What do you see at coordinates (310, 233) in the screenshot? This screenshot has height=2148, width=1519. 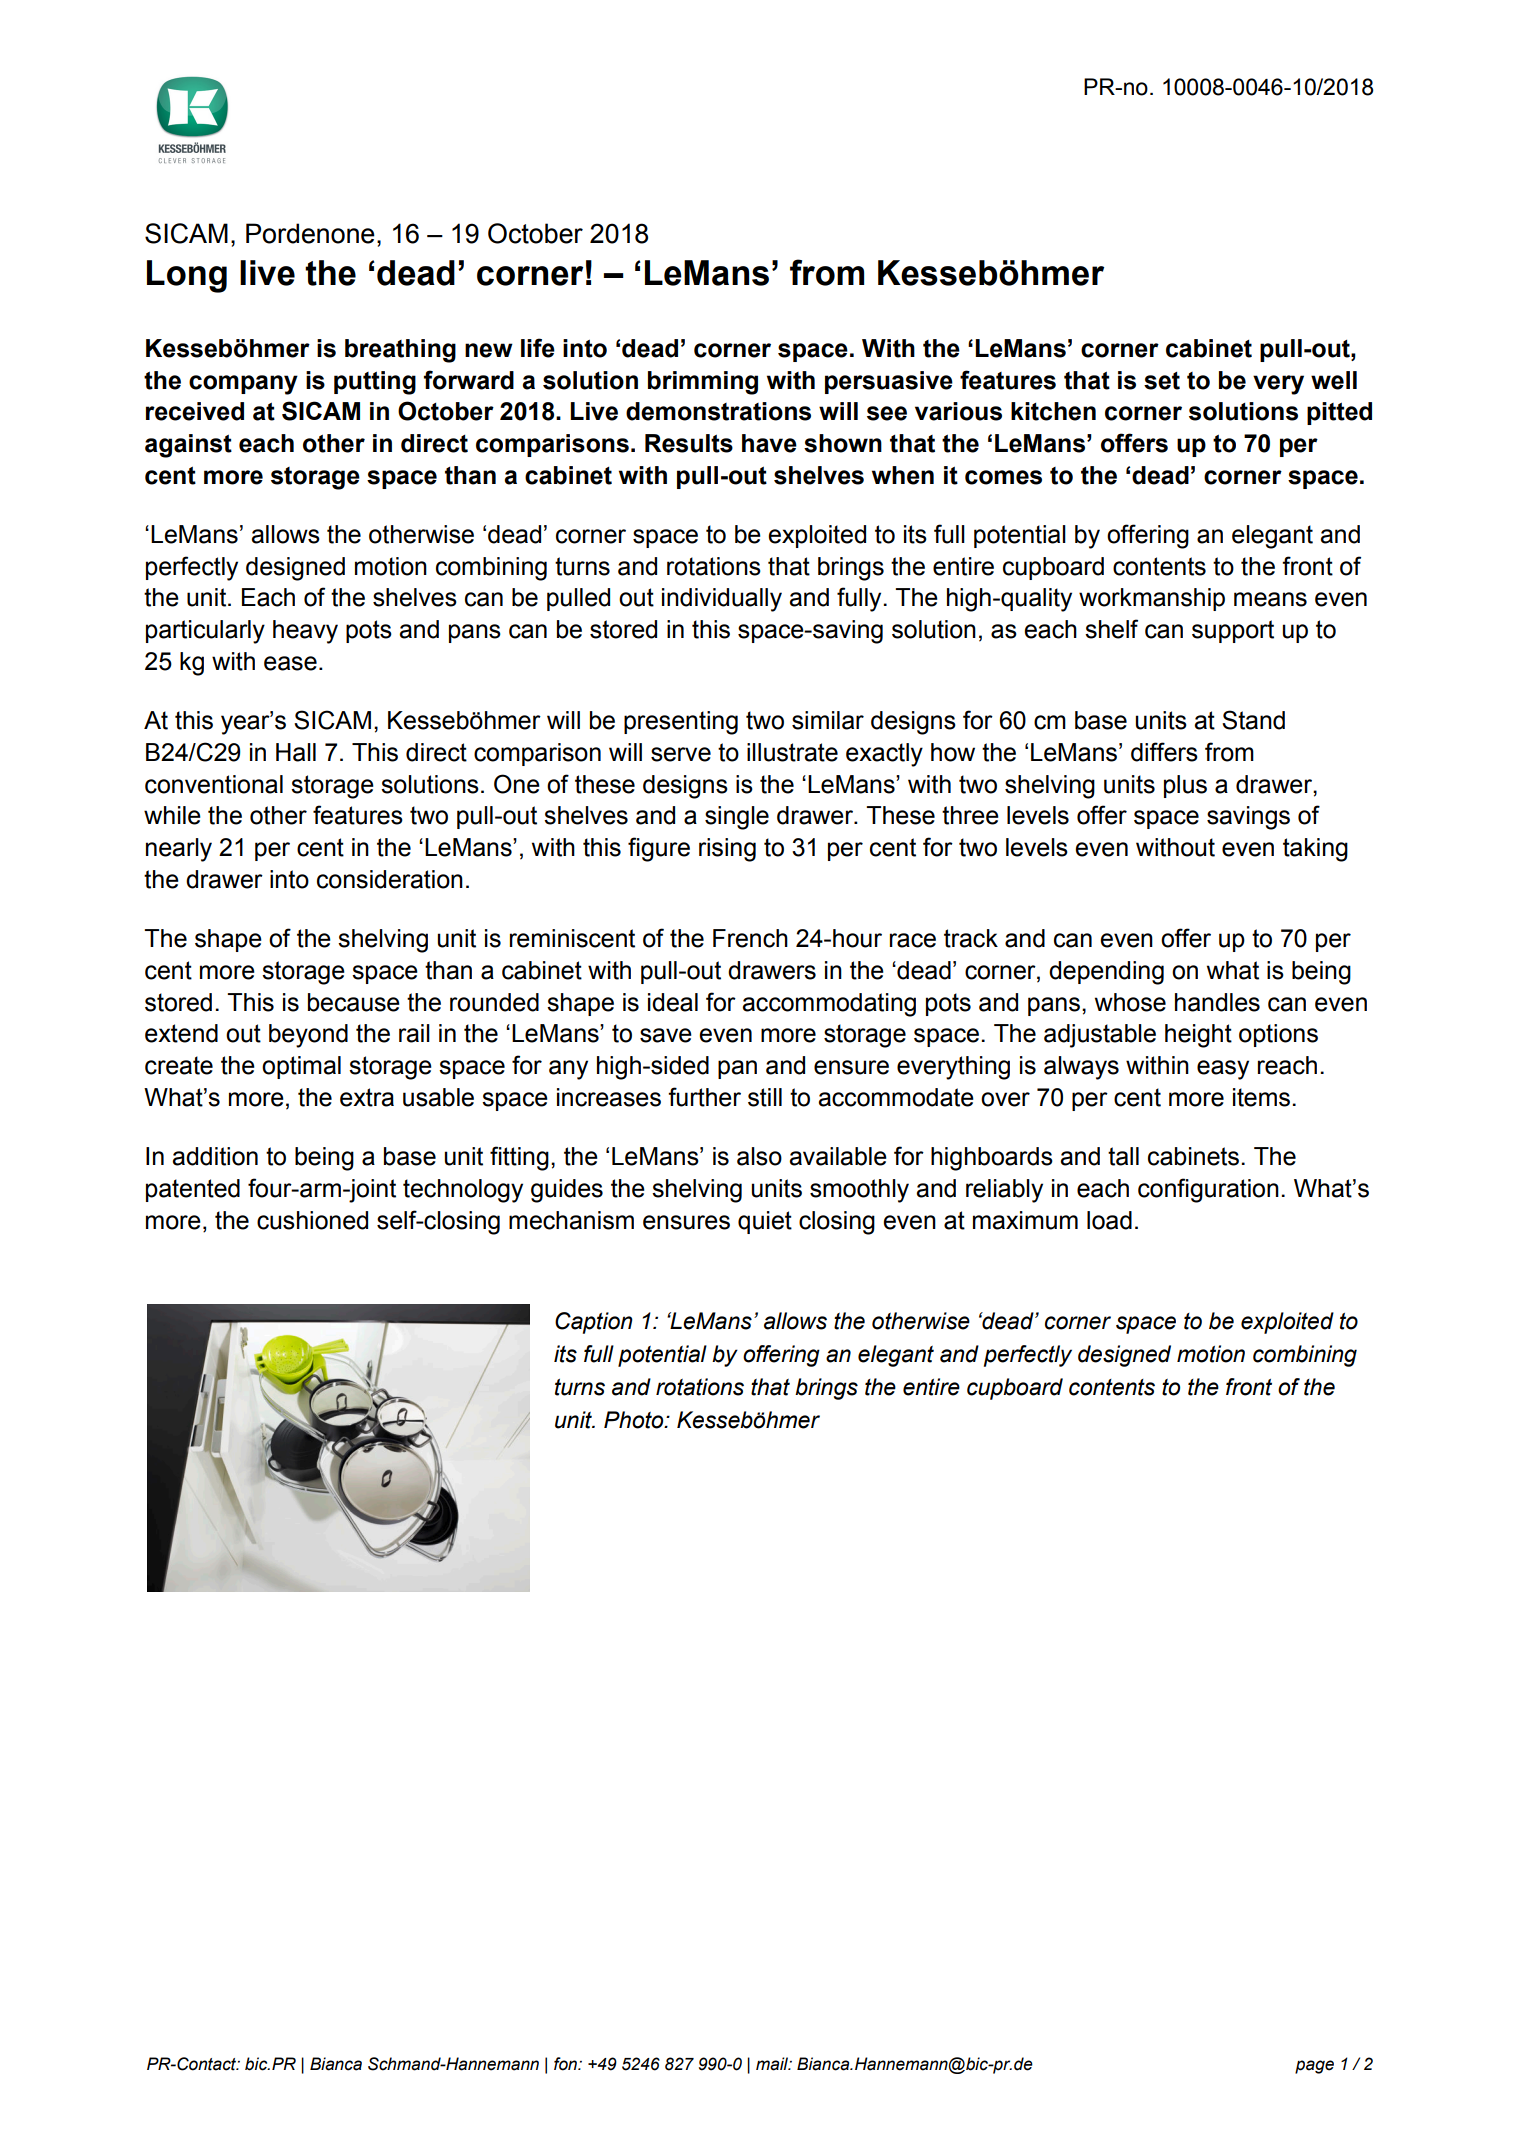 I see `Pordenone` at bounding box center [310, 233].
